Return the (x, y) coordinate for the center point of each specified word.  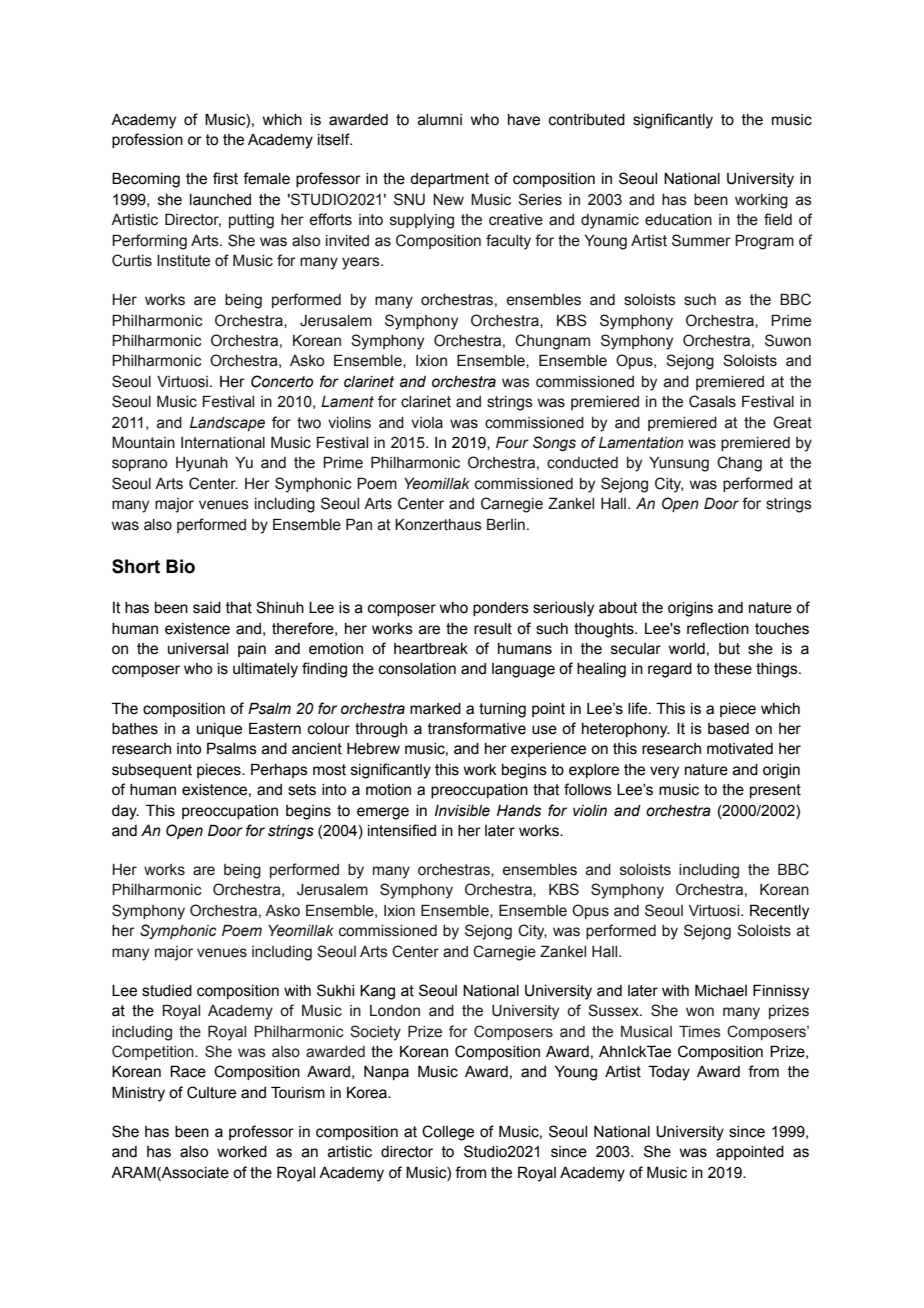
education (678, 220)
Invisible (462, 811)
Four (512, 442)
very (664, 772)
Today (669, 1073)
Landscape (227, 424)
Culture (211, 1092)
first (225, 178)
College (448, 1133)
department (449, 180)
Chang (739, 464)
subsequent (152, 771)
